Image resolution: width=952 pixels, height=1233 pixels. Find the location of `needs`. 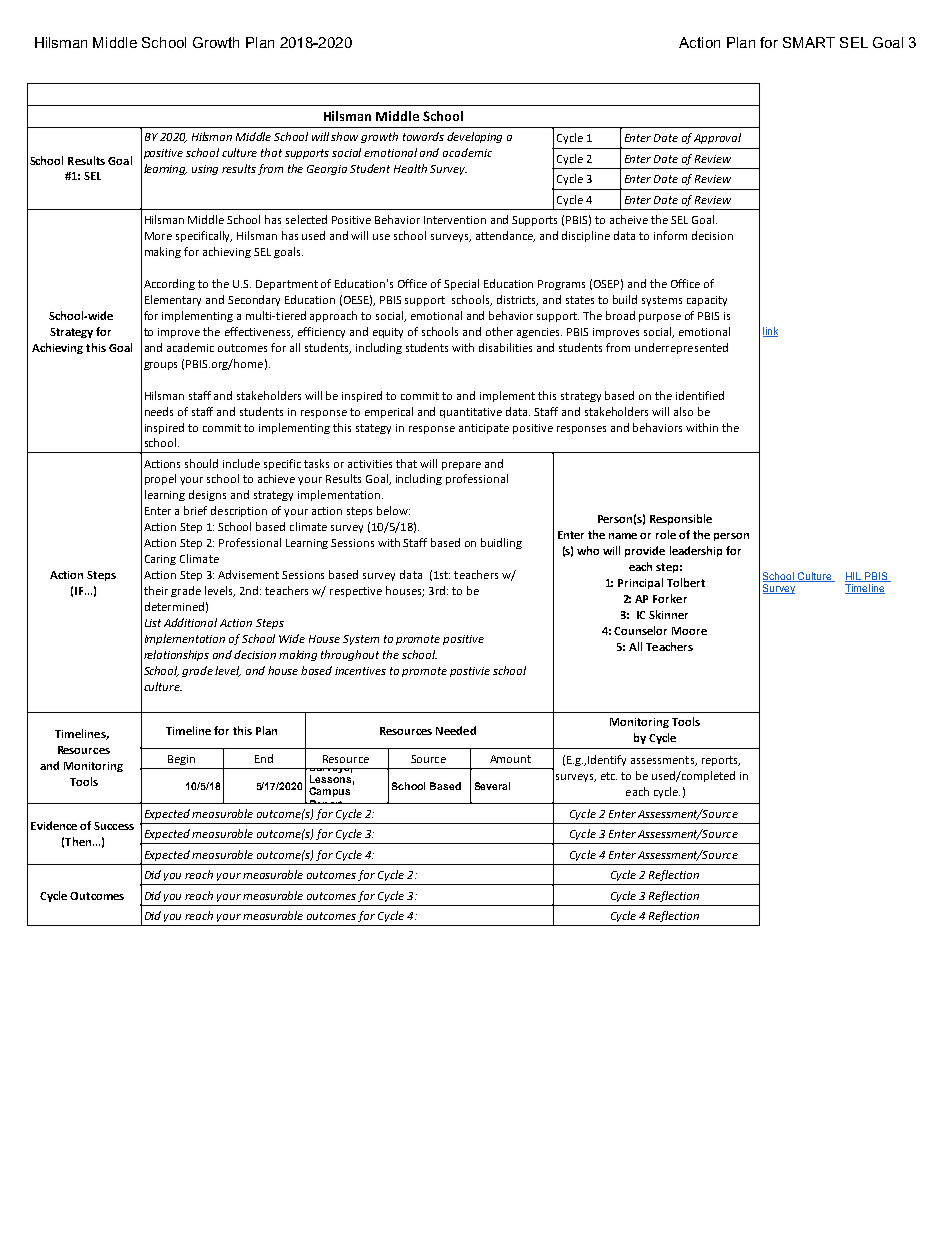

needs is located at coordinates (159, 411).
